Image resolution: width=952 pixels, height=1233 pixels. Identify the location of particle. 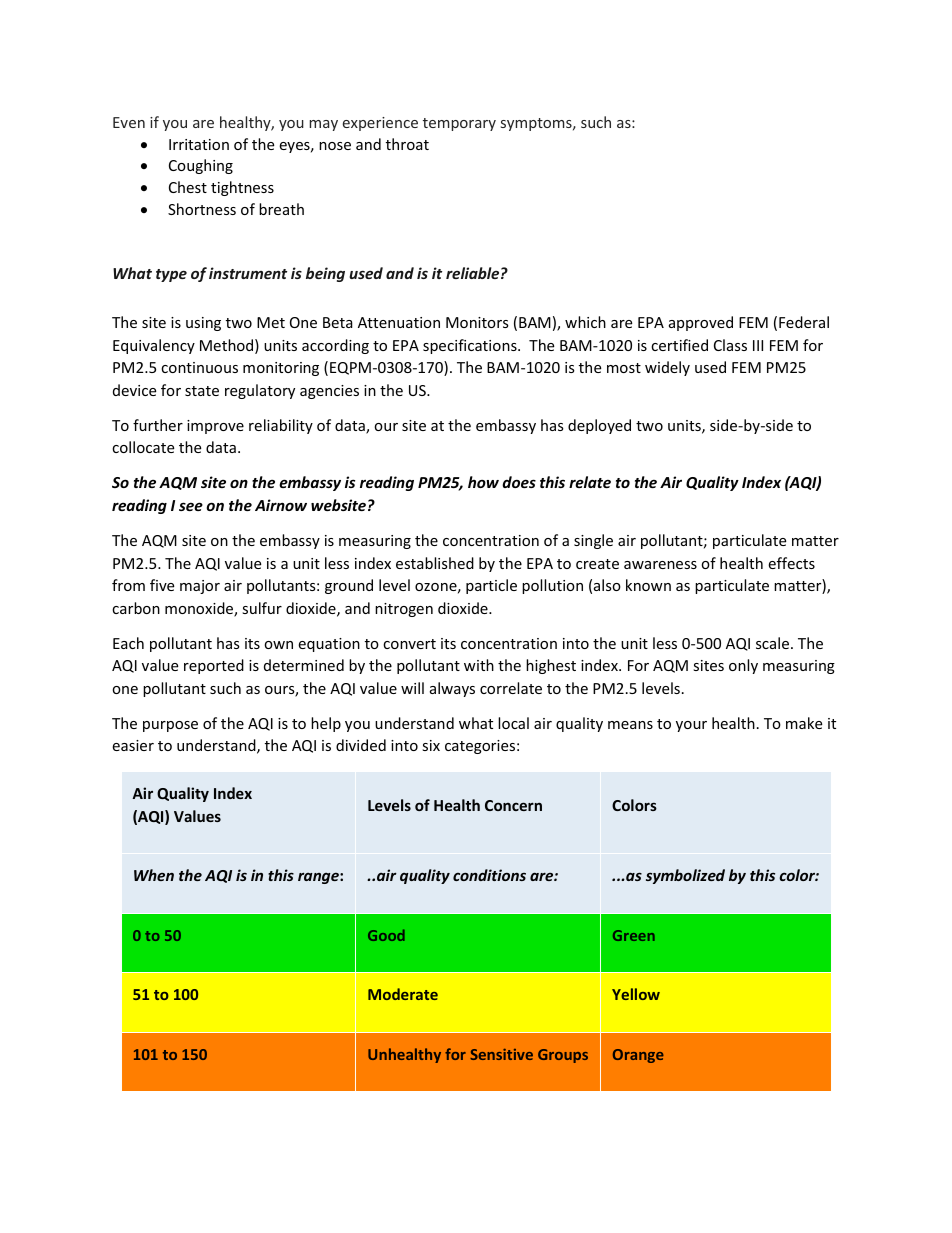
(491, 586).
